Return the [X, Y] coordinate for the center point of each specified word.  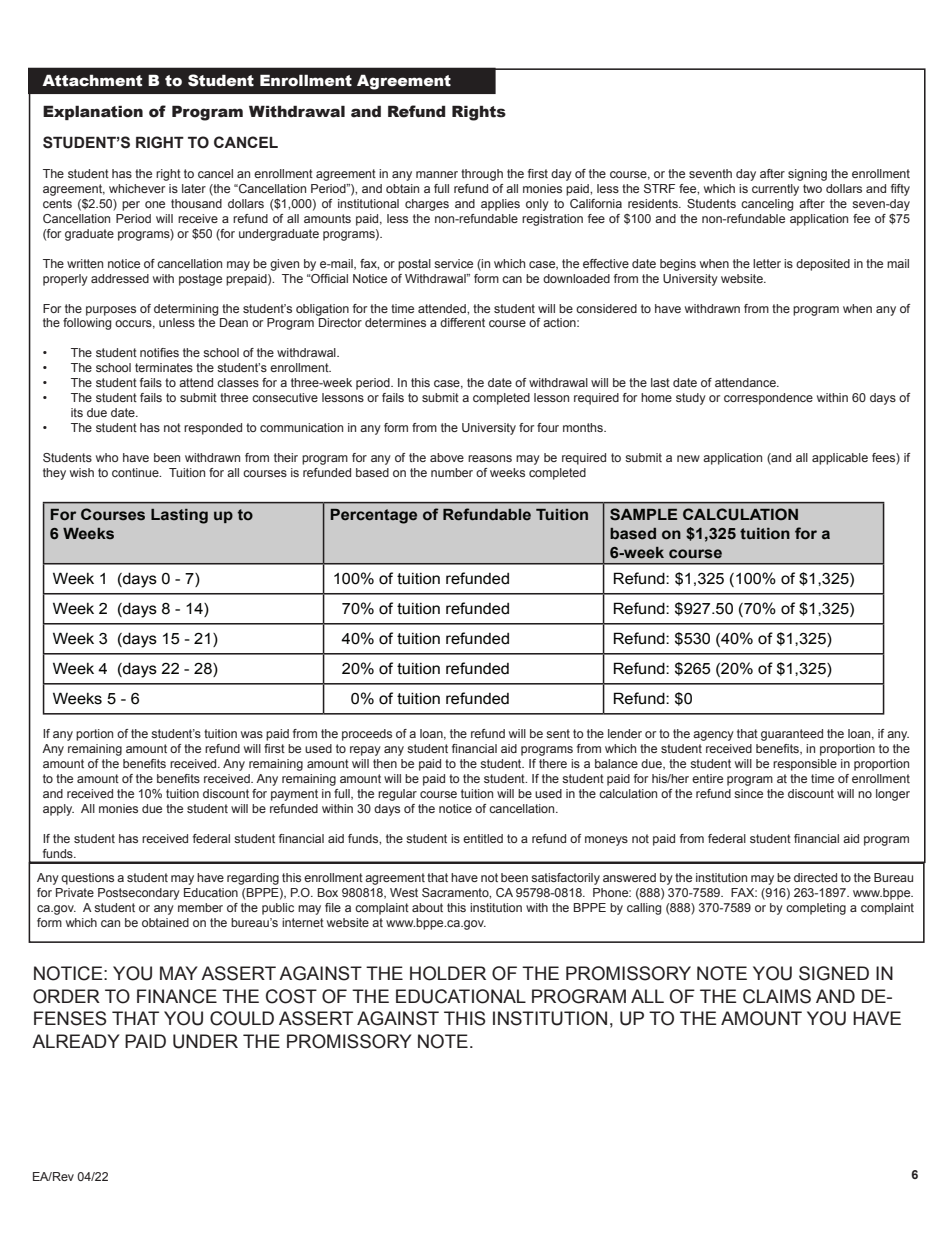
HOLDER [448, 973]
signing [807, 175]
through [482, 175]
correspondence [768, 399]
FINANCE [177, 996]
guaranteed [792, 735]
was [252, 734]
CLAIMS [777, 996]
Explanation [93, 112]
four [548, 427]
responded [213, 429]
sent [558, 733]
